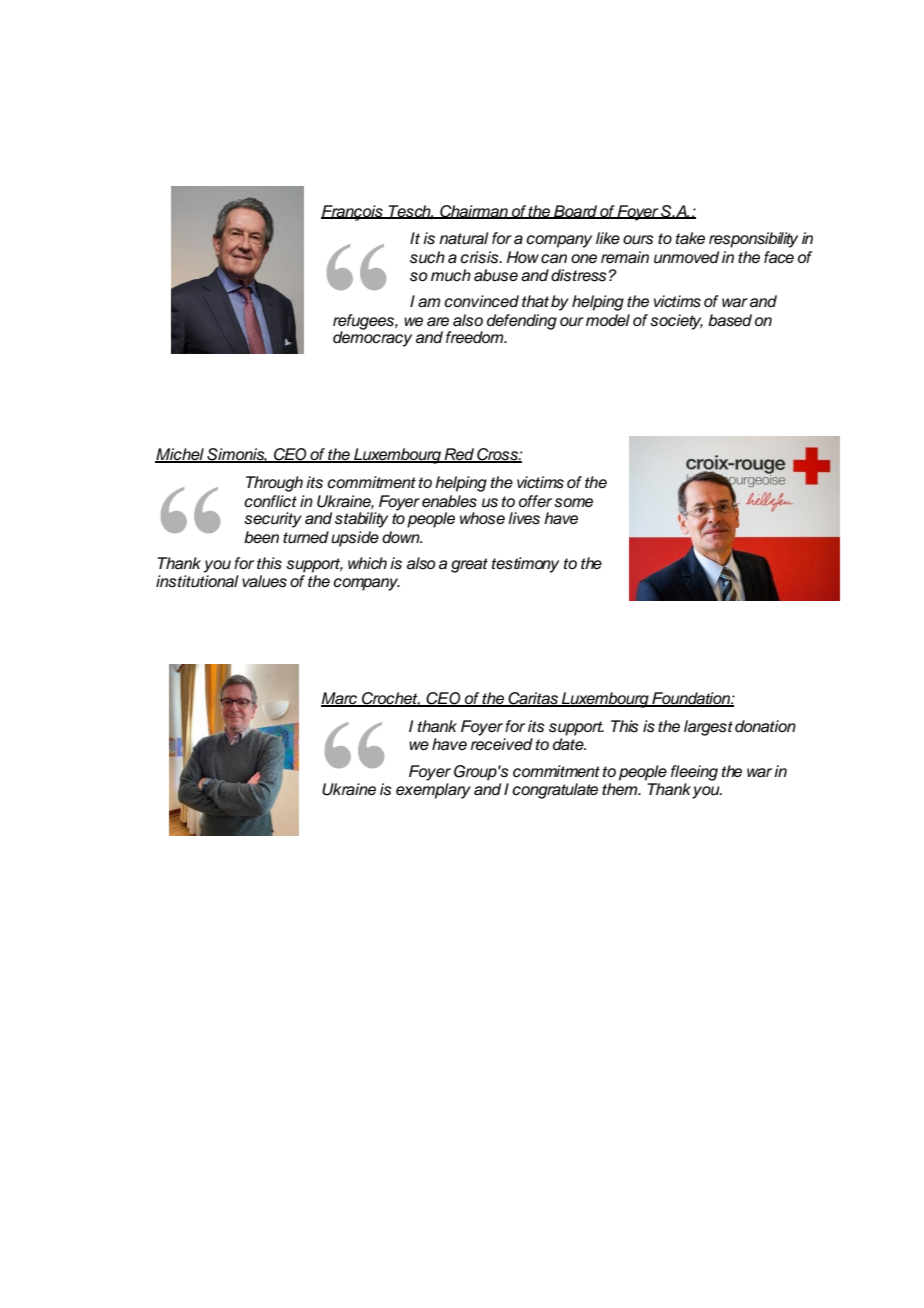 This screenshot has width=924, height=1308. What do you see at coordinates (676, 322) in the screenshot?
I see `society` at bounding box center [676, 322].
